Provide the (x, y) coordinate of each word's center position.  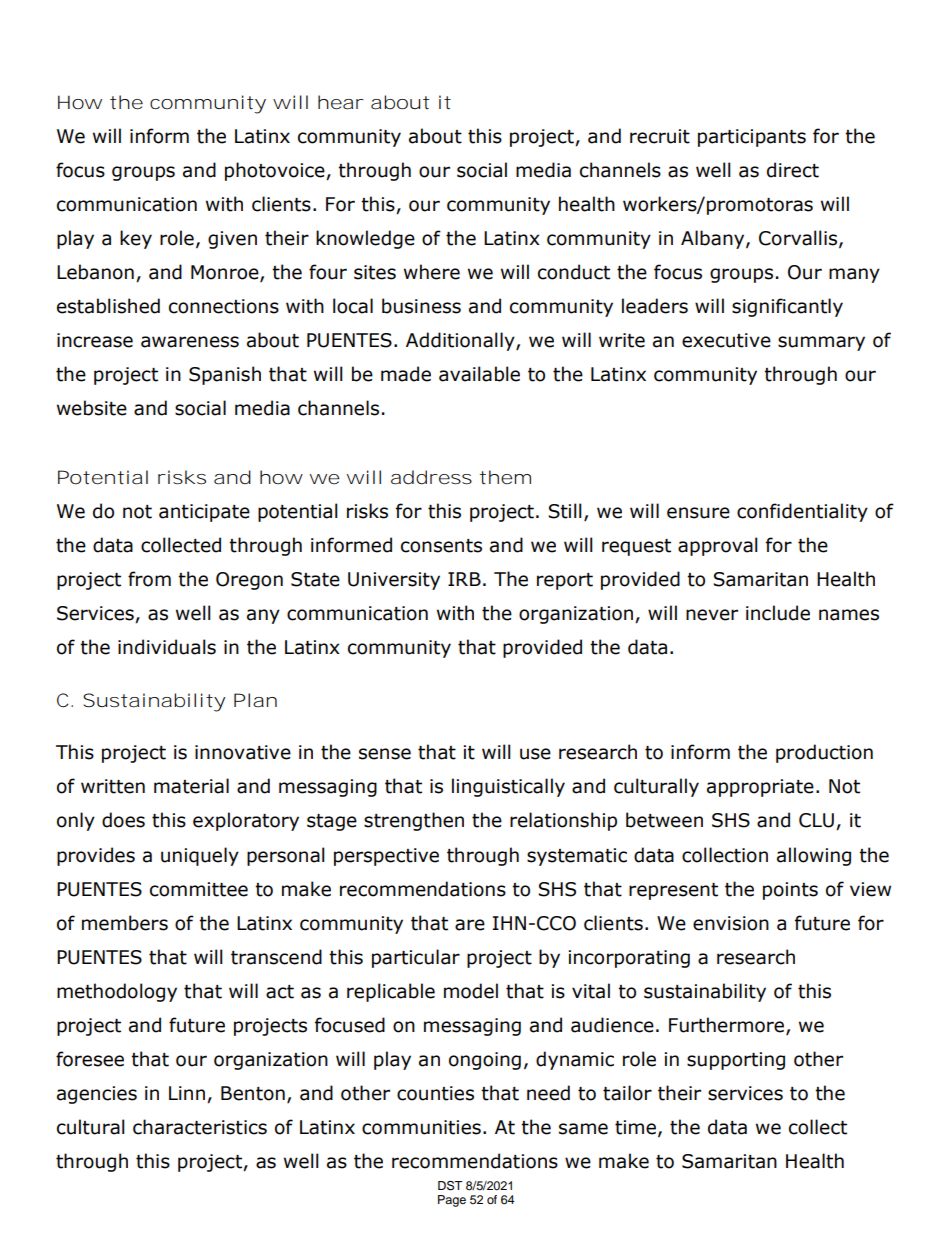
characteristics (200, 1127)
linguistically (508, 787)
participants (752, 138)
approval (718, 546)
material (191, 786)
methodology (117, 992)
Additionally (461, 341)
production (824, 753)
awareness (190, 342)
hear (340, 102)
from (149, 579)
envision (731, 923)
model (471, 991)
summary (821, 343)
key (136, 239)
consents (441, 546)
